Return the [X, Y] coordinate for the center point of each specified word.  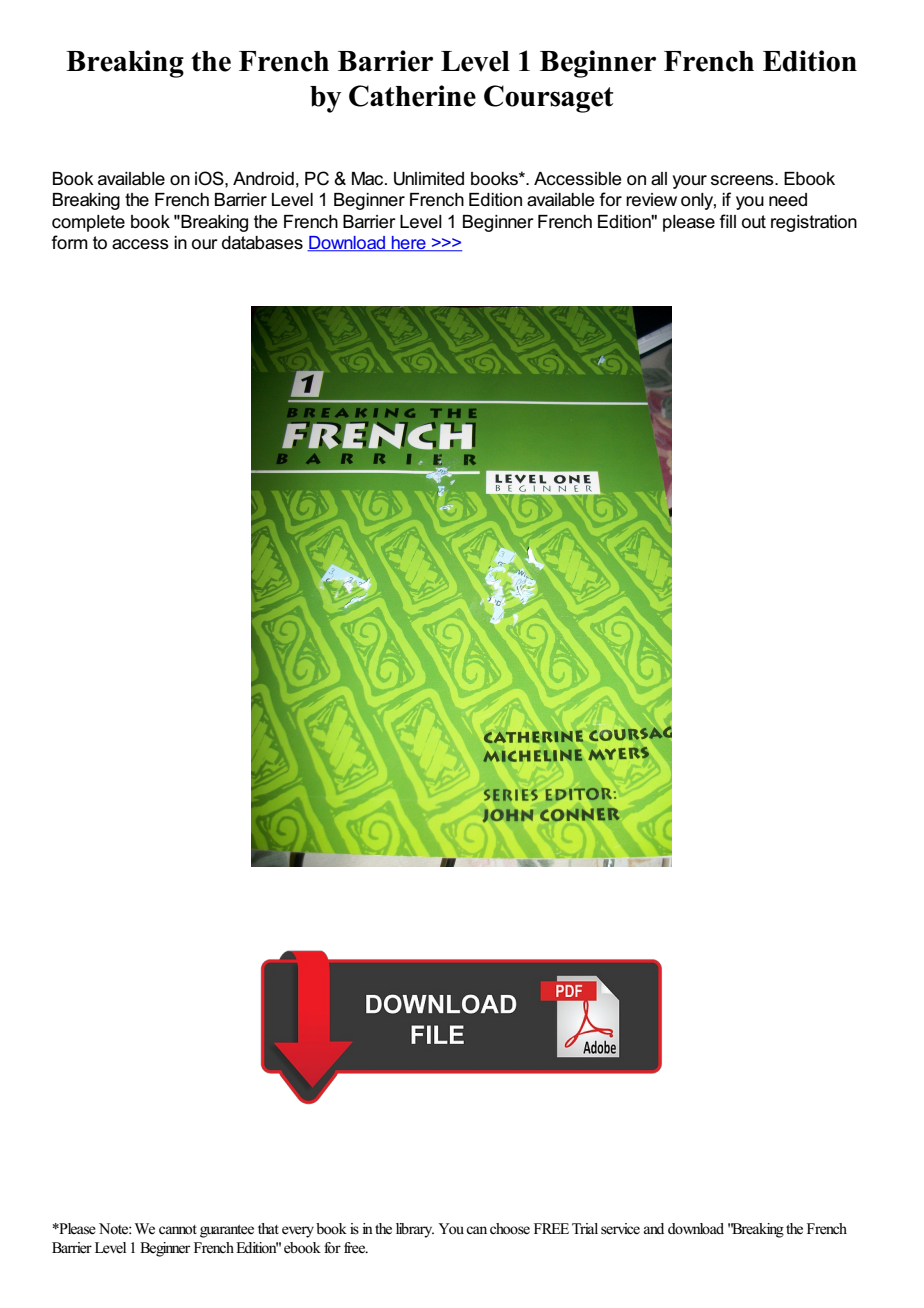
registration [814, 223]
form [69, 242]
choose [510, 1229]
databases [262, 243]
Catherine [412, 96]
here [409, 244]
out [754, 222]
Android [263, 179]
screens [743, 180]
